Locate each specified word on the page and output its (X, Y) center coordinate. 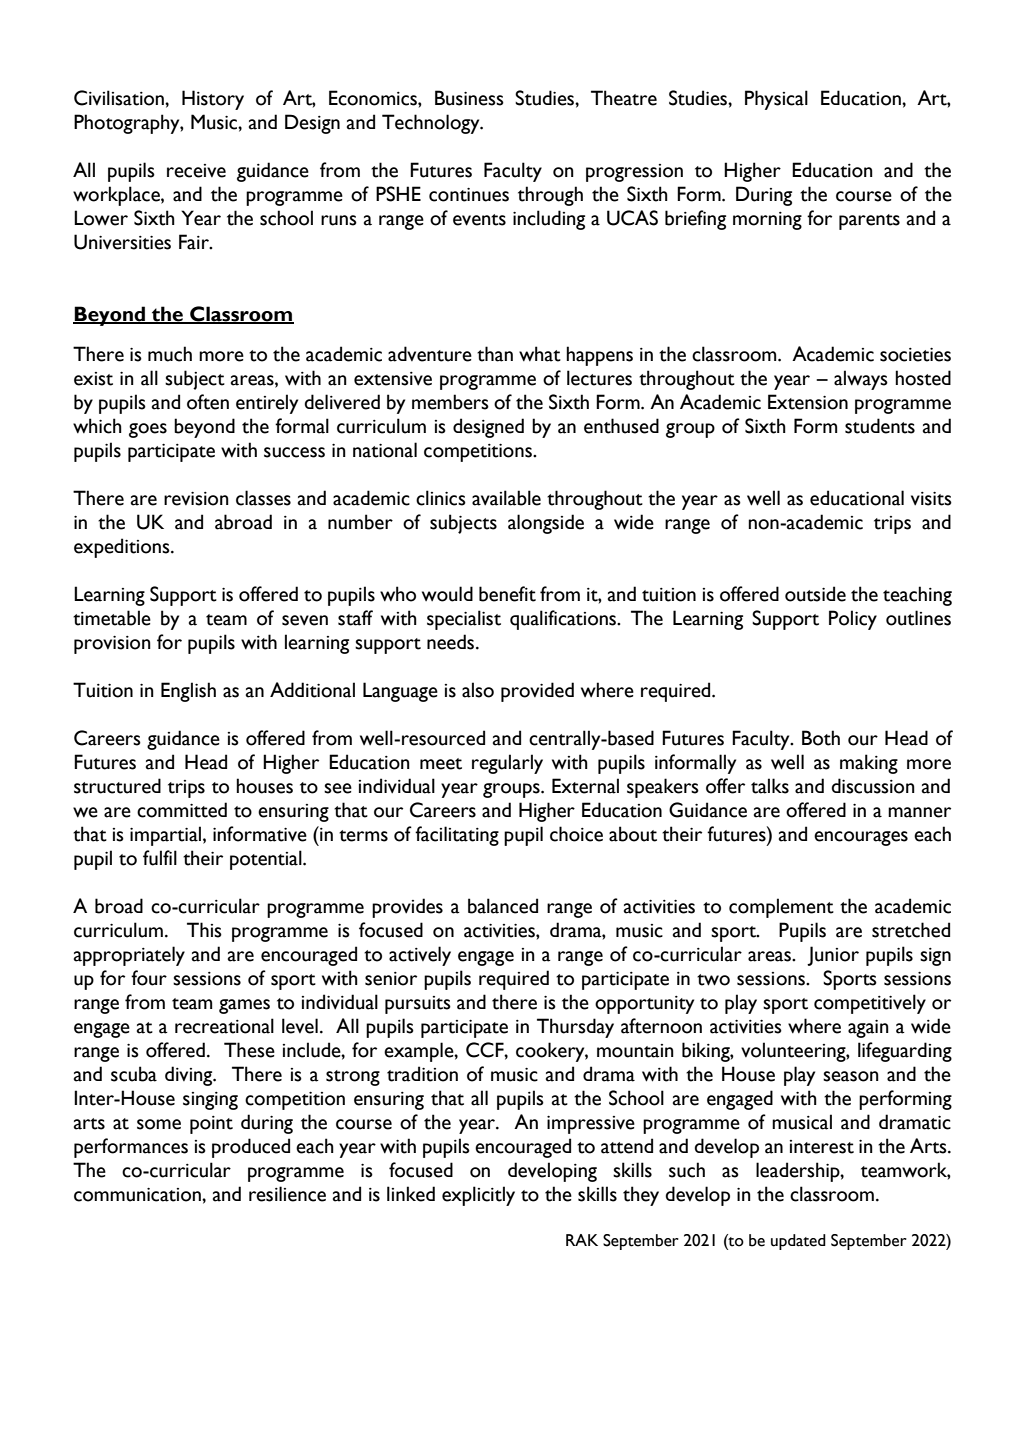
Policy (853, 620)
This (204, 930)
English (188, 692)
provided (537, 692)
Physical (776, 100)
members (450, 402)
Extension (808, 402)
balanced (503, 906)
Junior (833, 956)
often (208, 402)
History (213, 100)
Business (469, 98)
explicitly (478, 1196)
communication (138, 1195)
